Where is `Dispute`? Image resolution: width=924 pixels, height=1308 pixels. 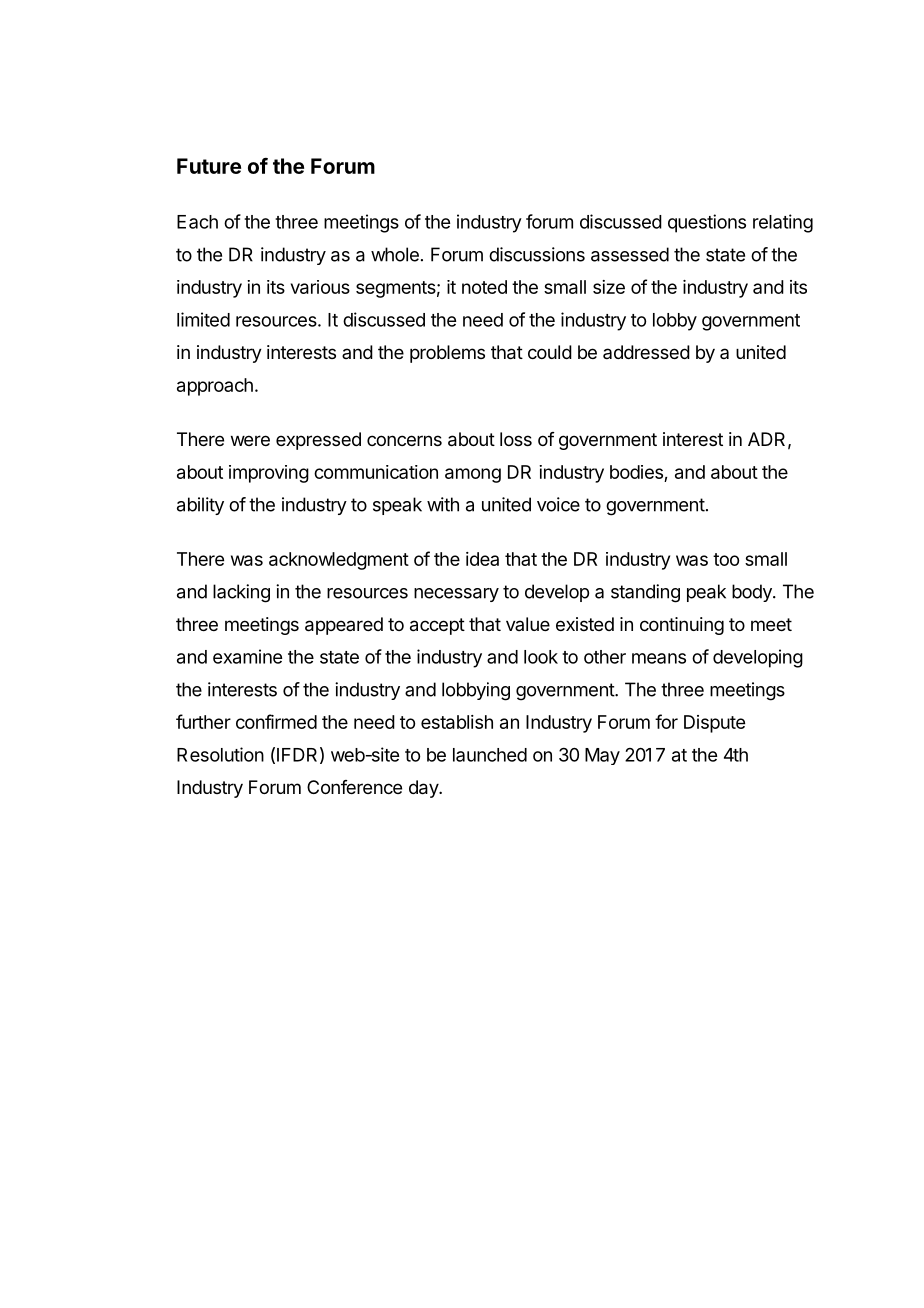
Dispute is located at coordinates (714, 724).
